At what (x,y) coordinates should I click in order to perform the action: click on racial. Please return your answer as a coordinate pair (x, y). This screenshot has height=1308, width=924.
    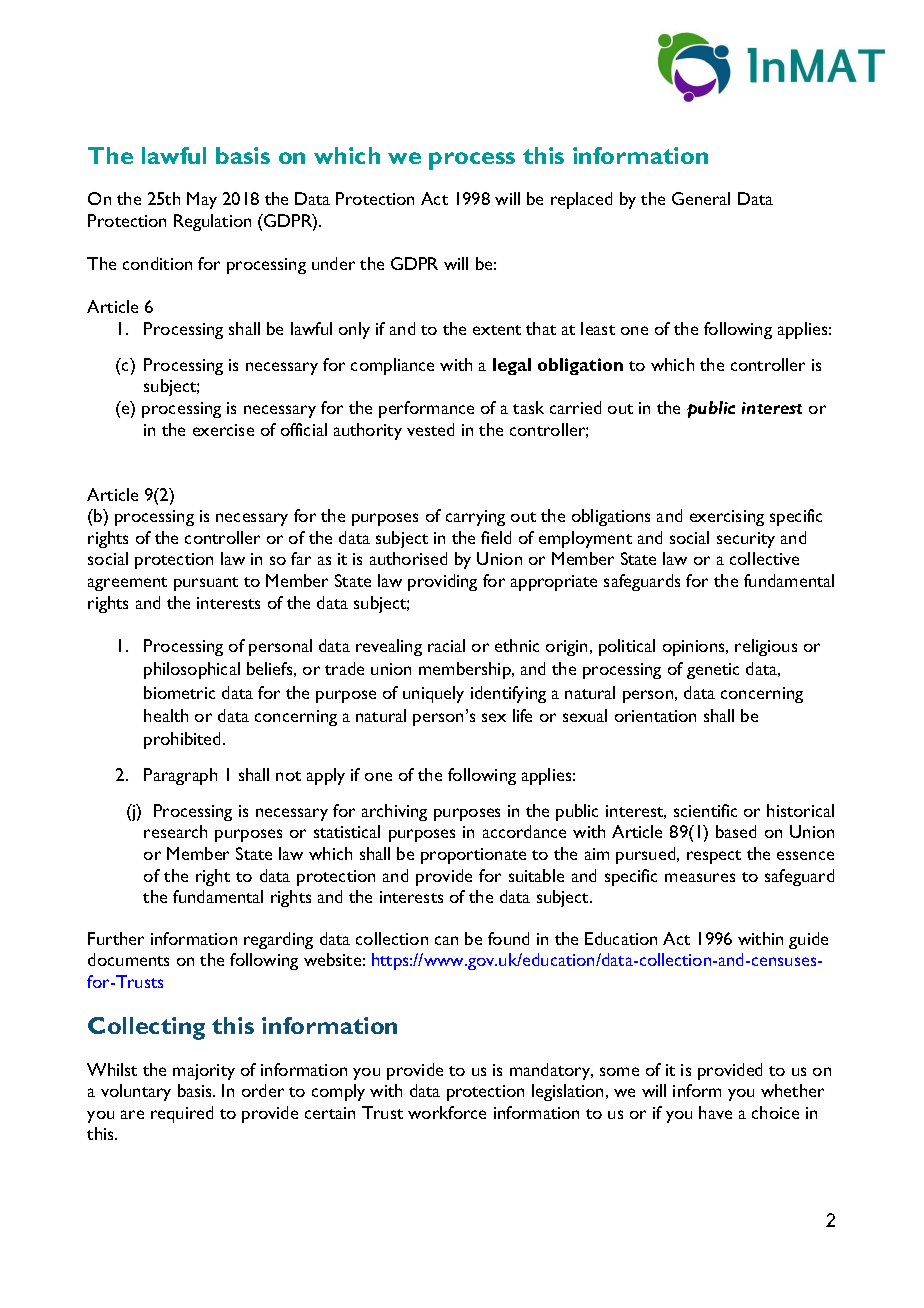
    Looking at the image, I should click on (446, 645).
